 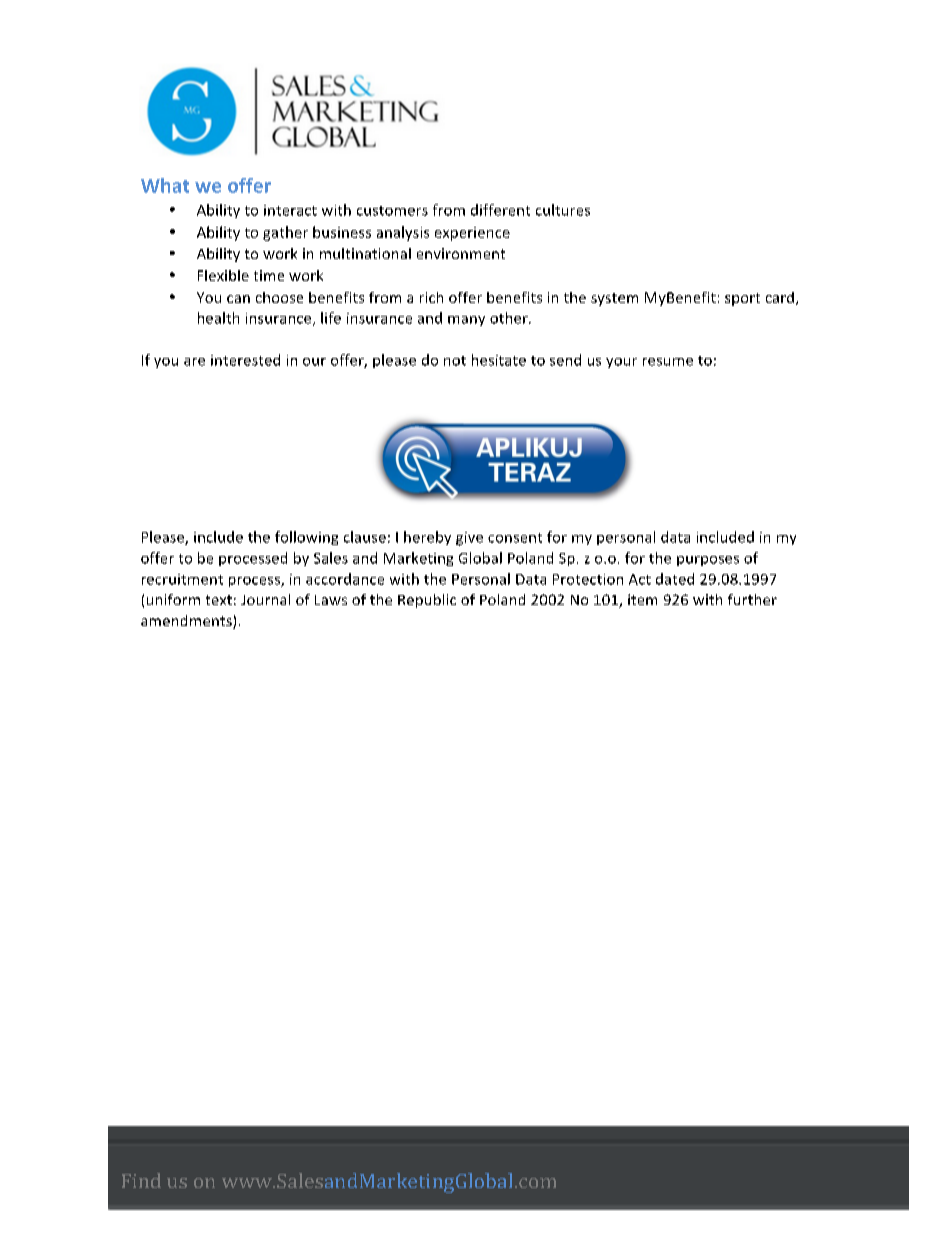 What do you see at coordinates (165, 185) in the screenshot?
I see `What` at bounding box center [165, 185].
